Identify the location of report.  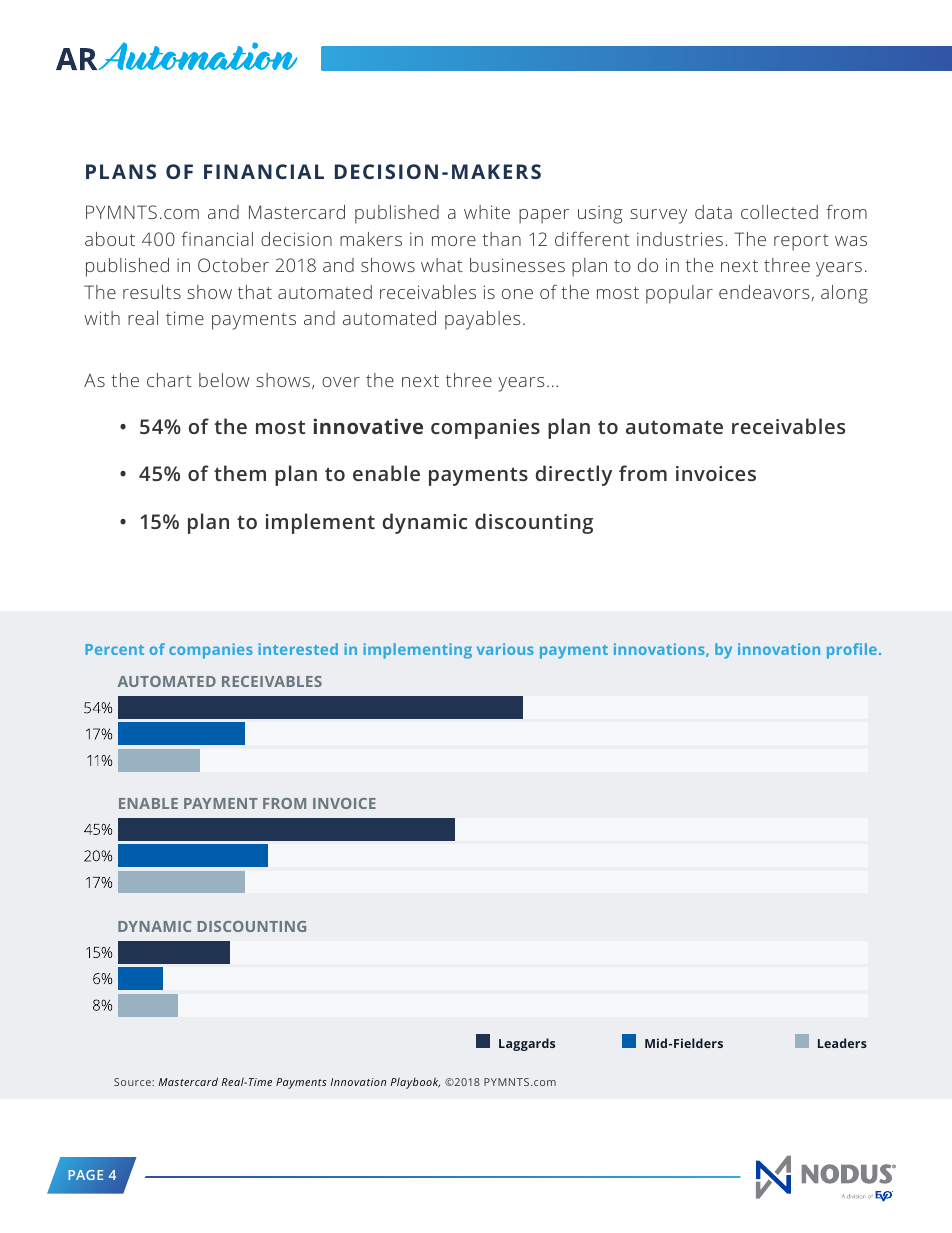
(801, 242).
